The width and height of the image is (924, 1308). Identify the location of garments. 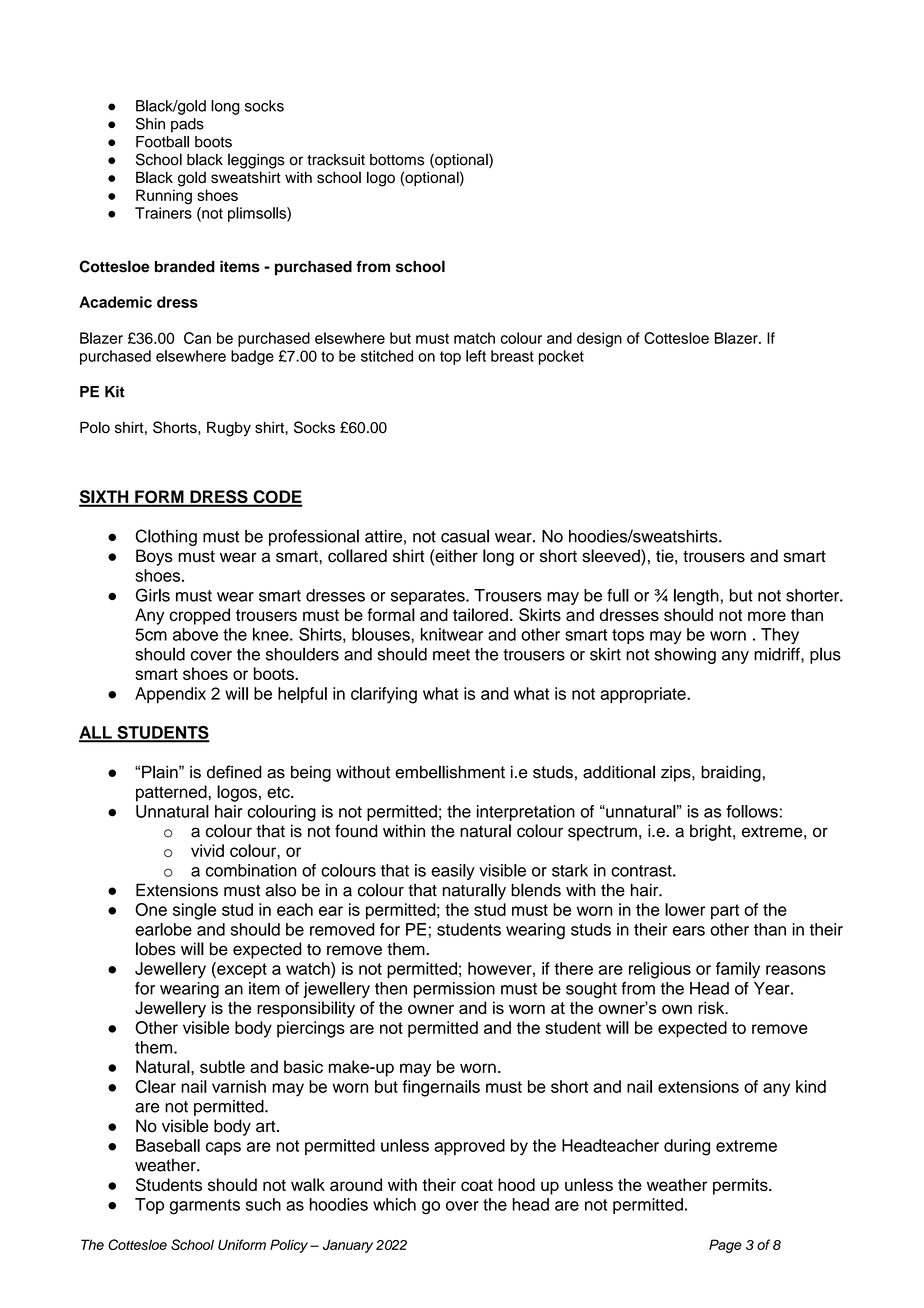
(205, 1207).
